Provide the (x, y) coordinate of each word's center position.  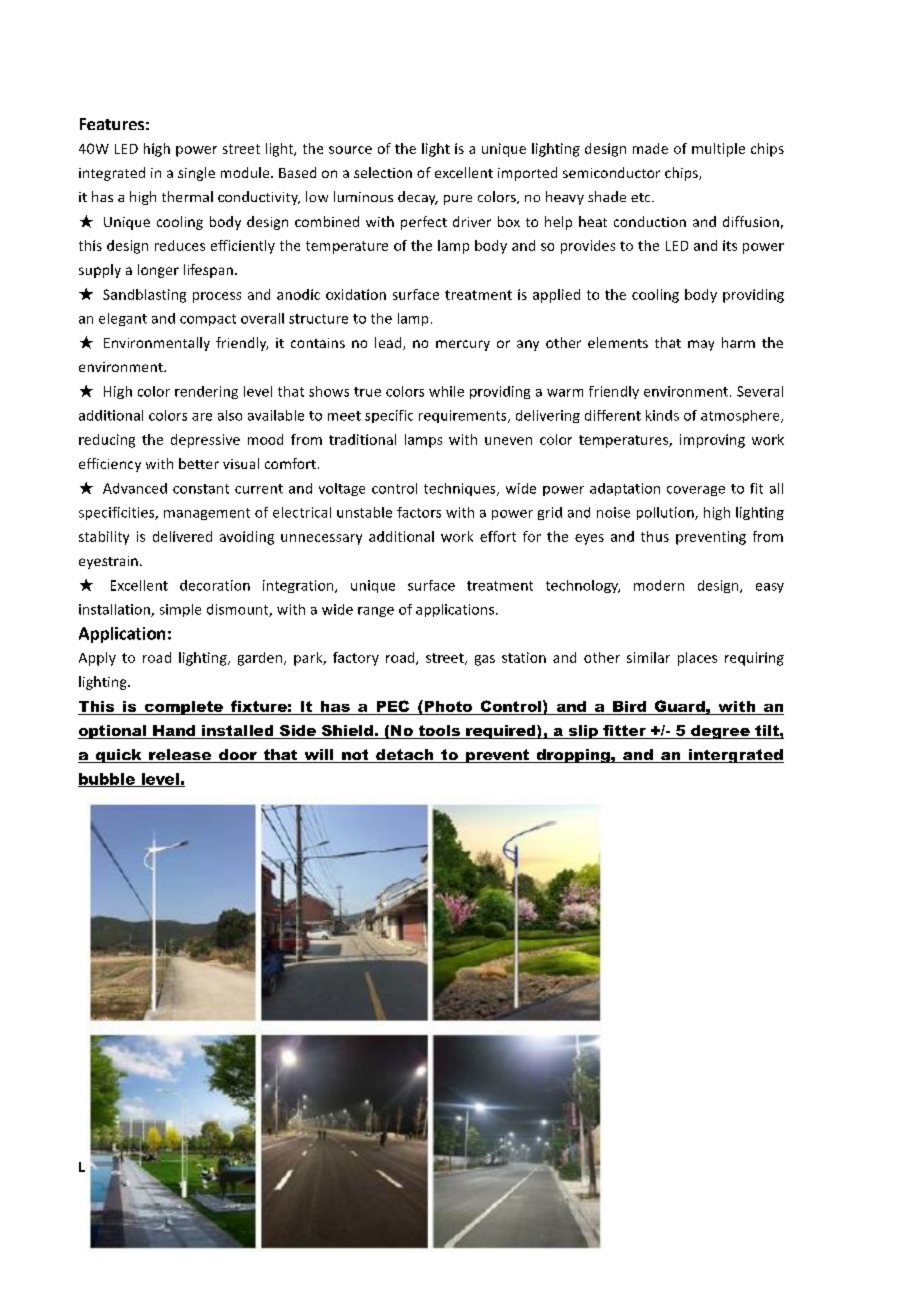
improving (712, 441)
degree (720, 732)
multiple (718, 150)
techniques (461, 489)
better (199, 463)
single (196, 174)
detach (405, 756)
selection (383, 172)
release (180, 756)
